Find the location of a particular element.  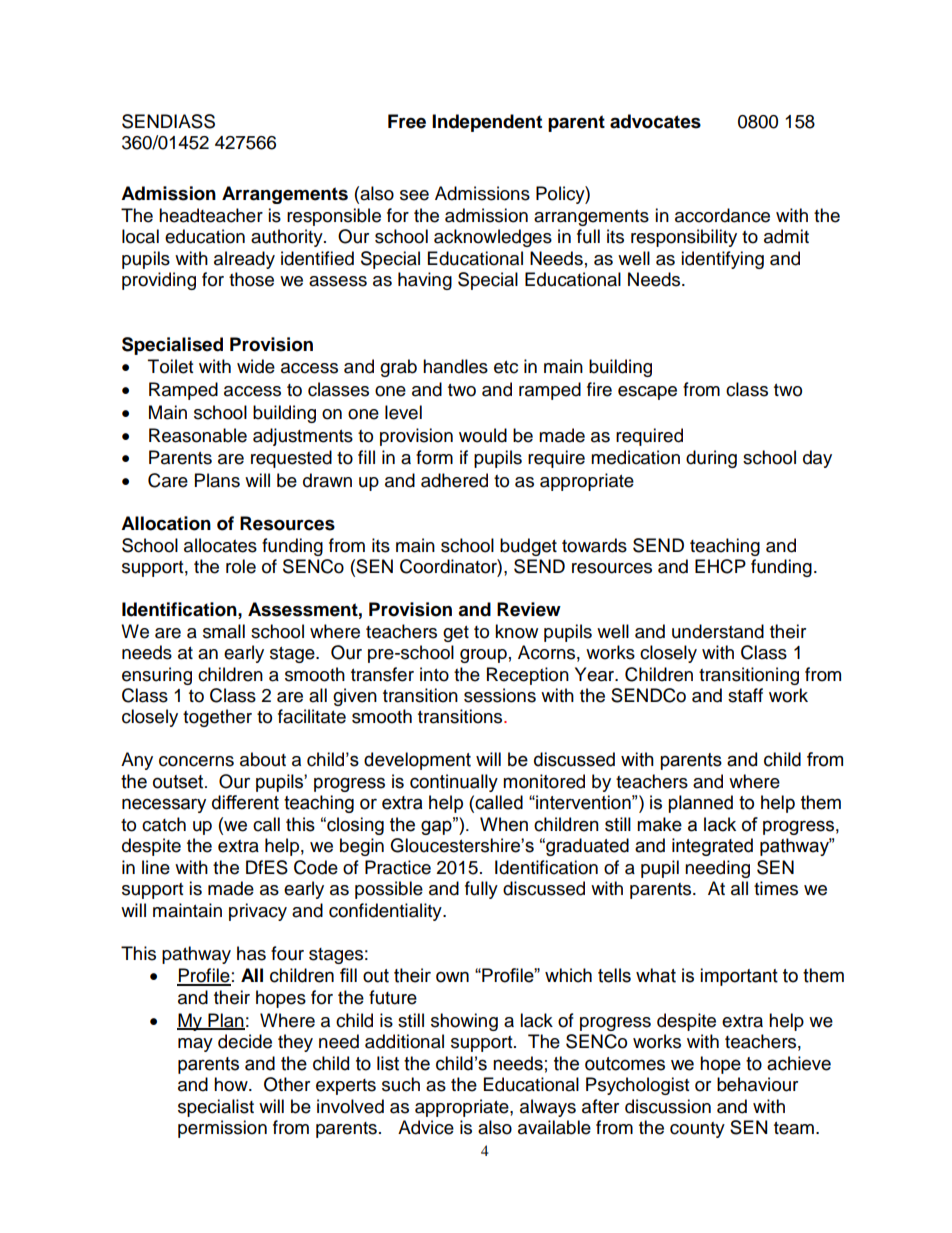

permission is located at coordinates (222, 1129).
